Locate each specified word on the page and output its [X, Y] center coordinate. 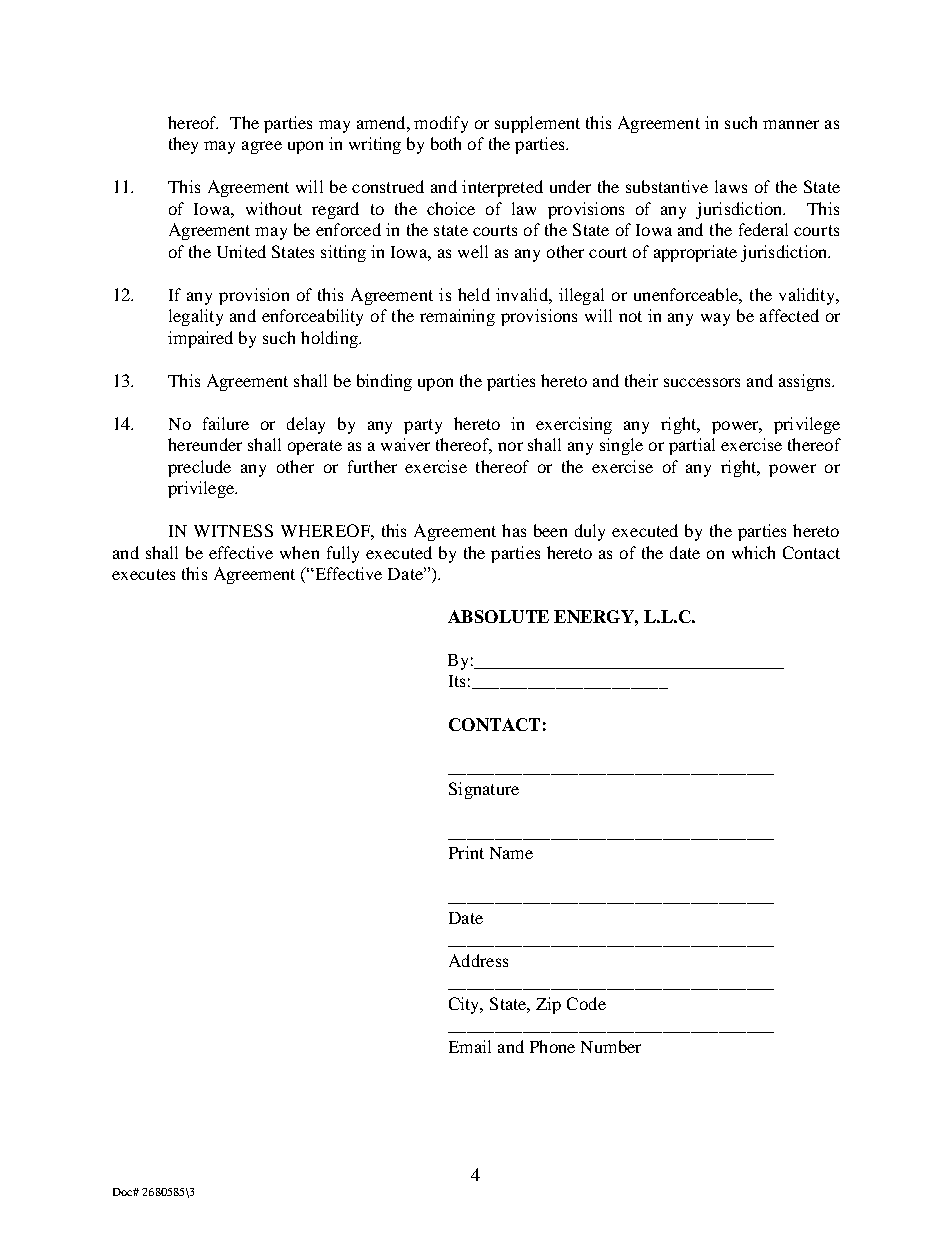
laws [731, 186]
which [753, 552]
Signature [484, 790]
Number [611, 1046]
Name [511, 853]
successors [702, 382]
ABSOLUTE [498, 616]
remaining [457, 317]
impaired [200, 339]
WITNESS [233, 530]
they [183, 145]
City [465, 1005]
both [446, 143]
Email [470, 1046]
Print [466, 852]
